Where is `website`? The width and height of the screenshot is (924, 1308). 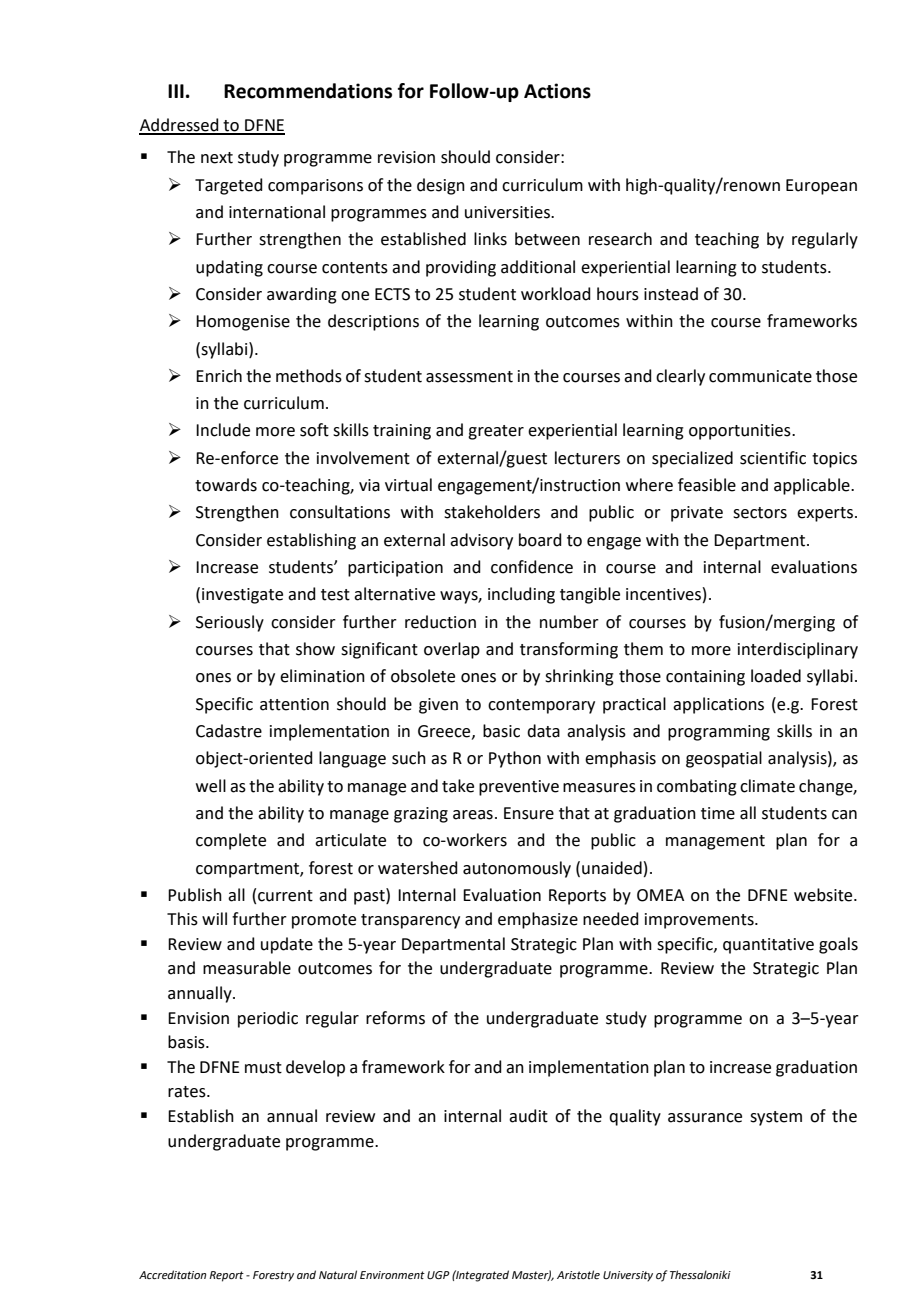 website is located at coordinates (824, 895).
